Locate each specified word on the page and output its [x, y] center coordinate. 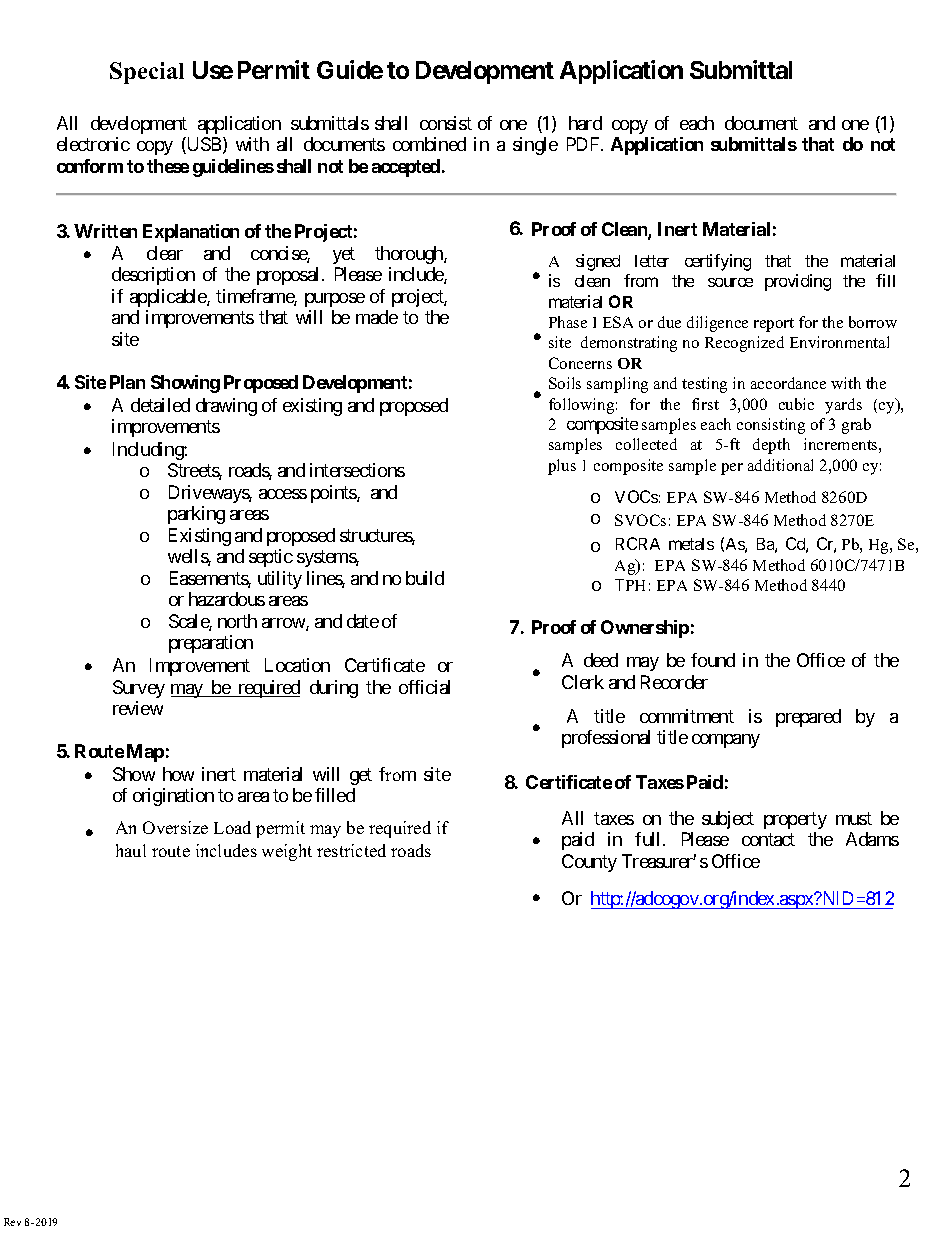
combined [429, 144]
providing [798, 282]
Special [147, 73]
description [153, 276]
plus [562, 467]
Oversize [175, 827]
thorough [410, 255]
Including [149, 451]
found [713, 660]
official [424, 687]
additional [780, 465]
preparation [211, 644]
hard [585, 123]
